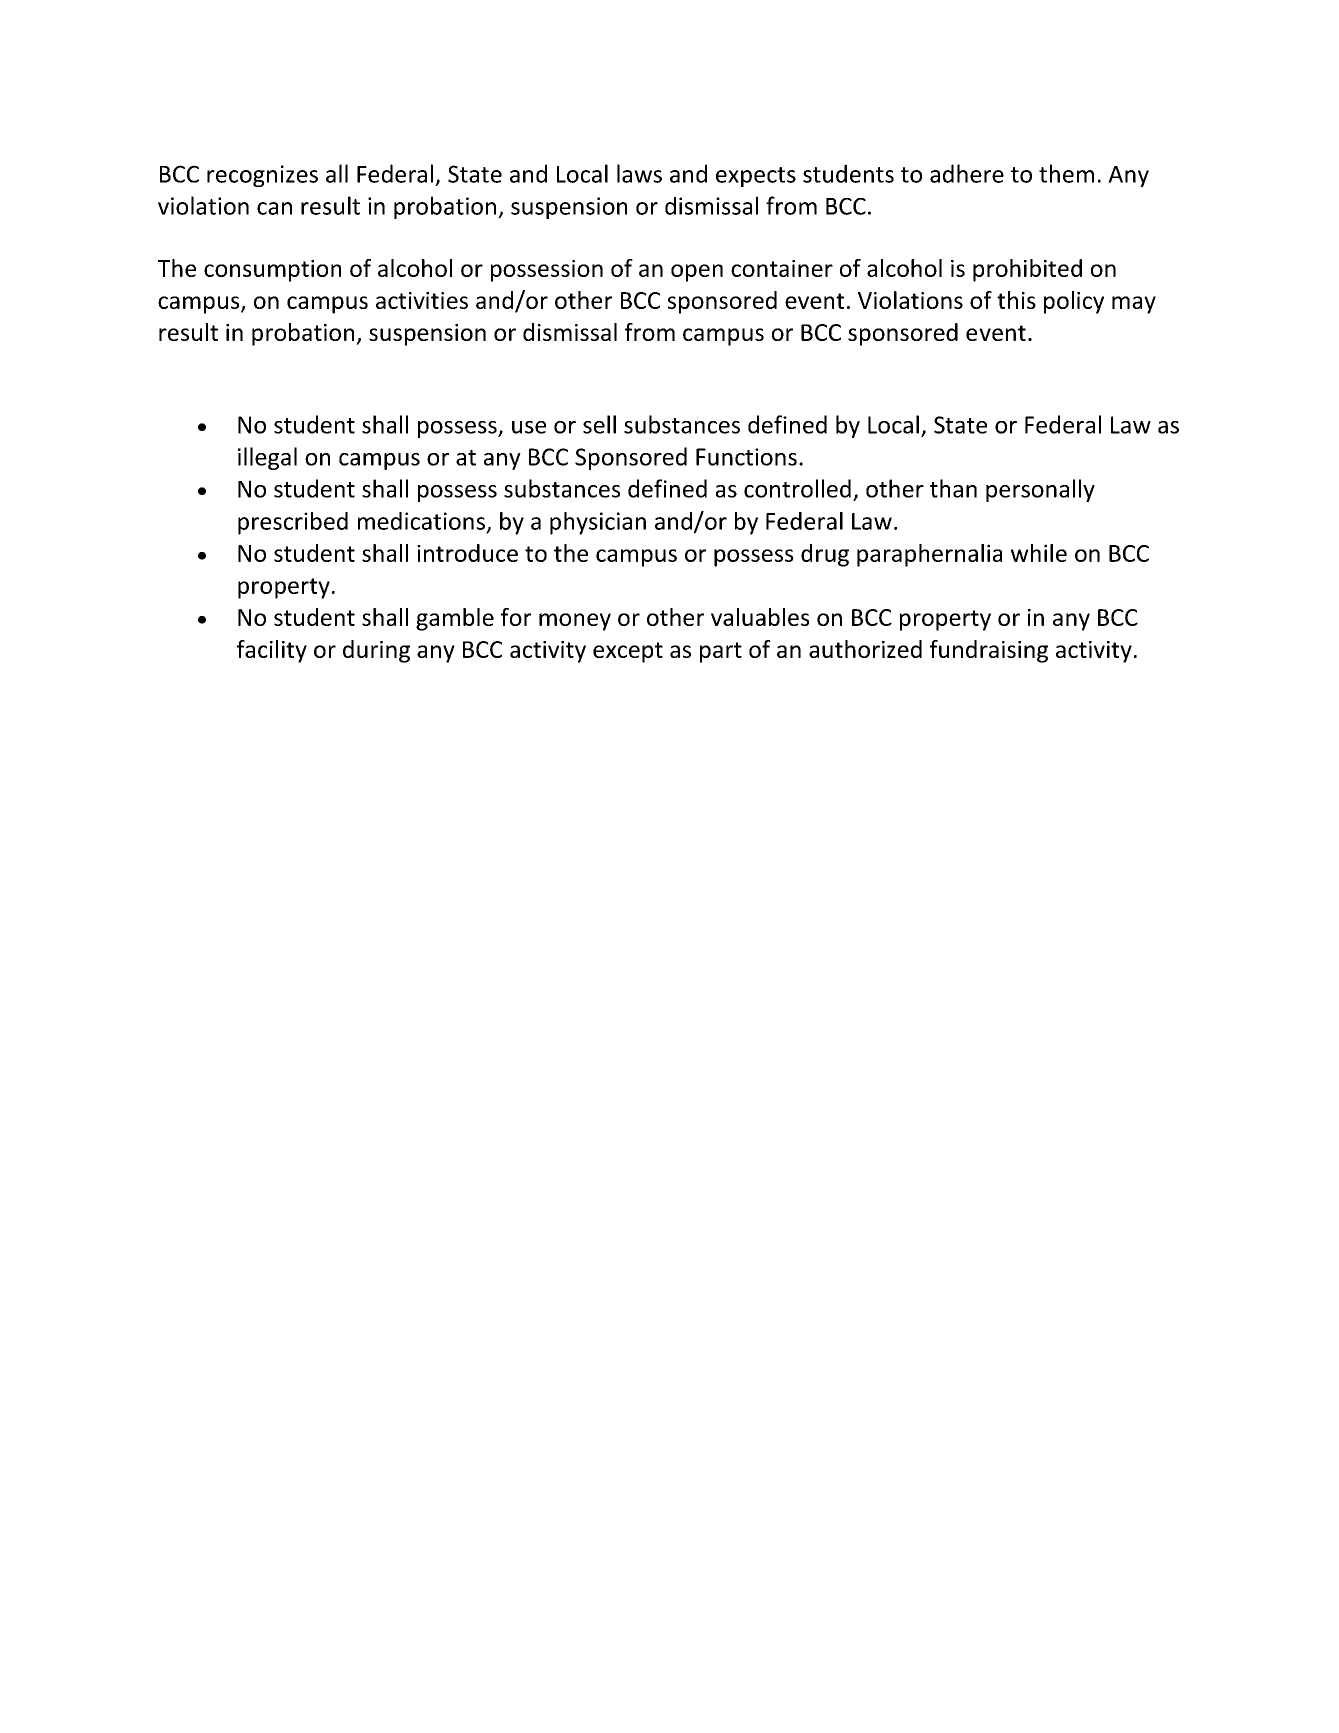 The image size is (1339, 1733). What do you see at coordinates (697, 273) in the document?
I see `open` at bounding box center [697, 273].
